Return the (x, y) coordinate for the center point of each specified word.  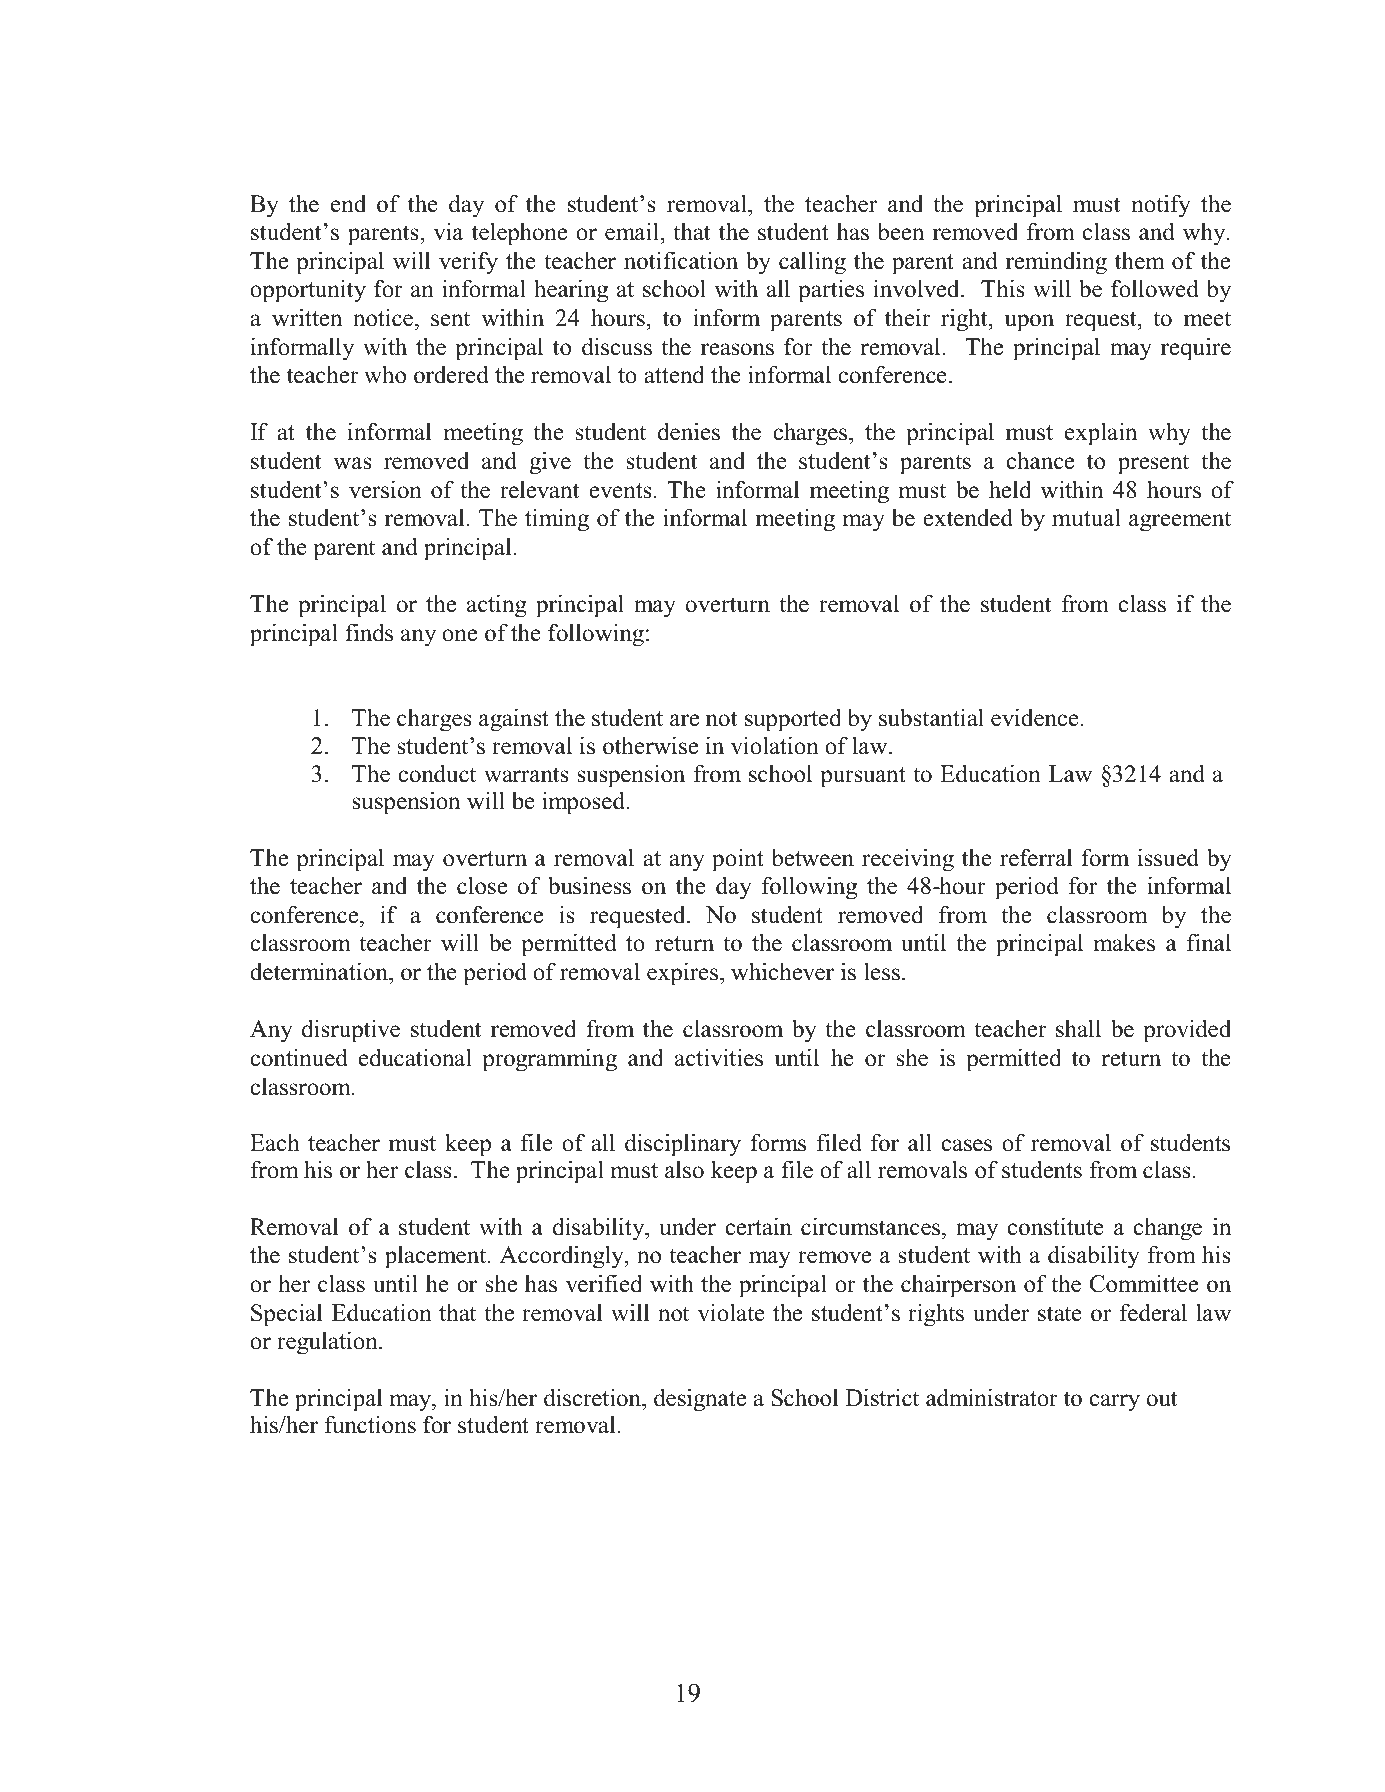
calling (812, 263)
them (1140, 261)
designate (700, 1400)
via (448, 231)
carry (1115, 1403)
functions (370, 1424)
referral (1036, 857)
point (738, 860)
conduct (437, 773)
